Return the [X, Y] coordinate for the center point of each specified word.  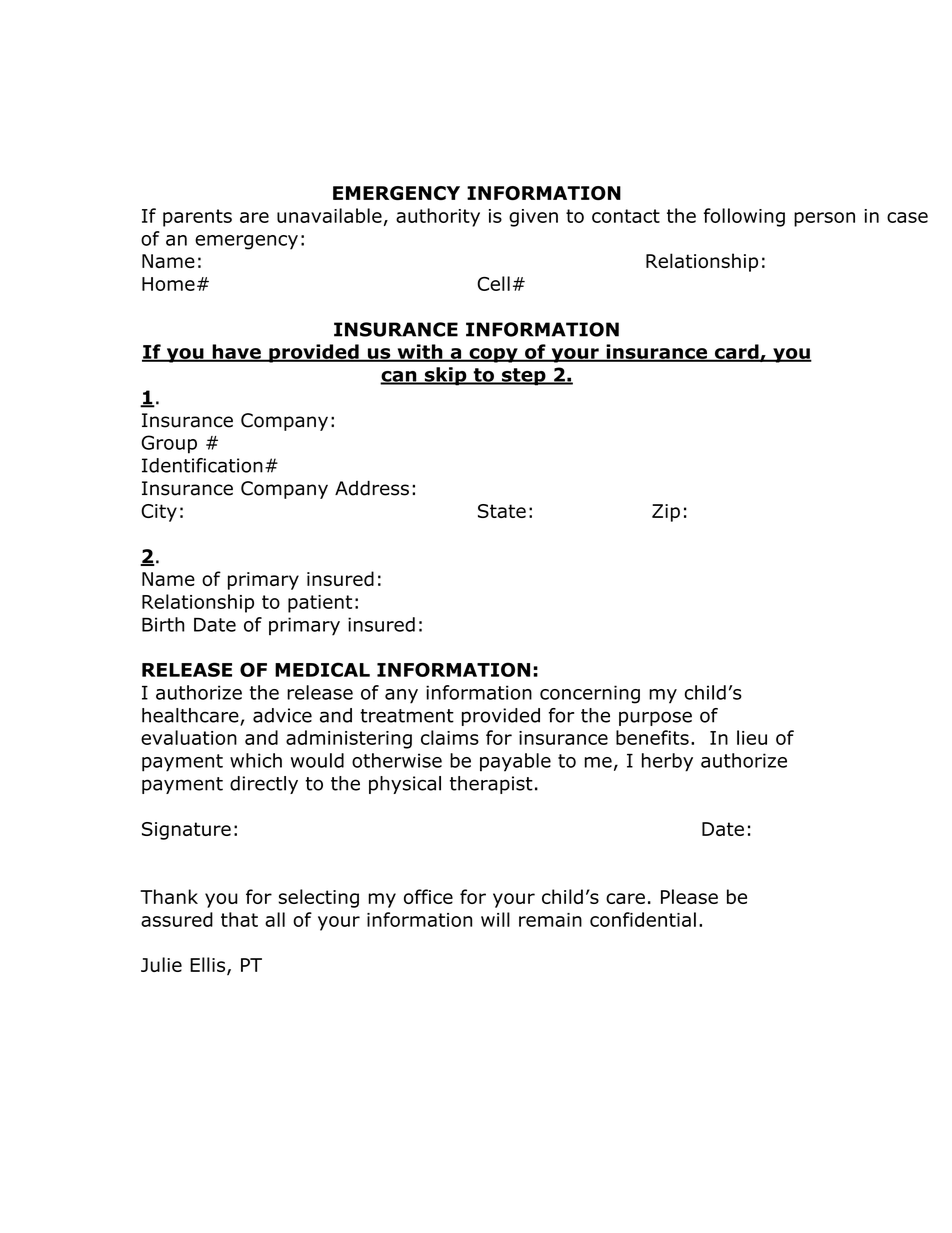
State [502, 511]
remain [550, 920]
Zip [666, 513]
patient [320, 604]
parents [197, 218]
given [533, 218]
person [824, 219]
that [239, 919]
